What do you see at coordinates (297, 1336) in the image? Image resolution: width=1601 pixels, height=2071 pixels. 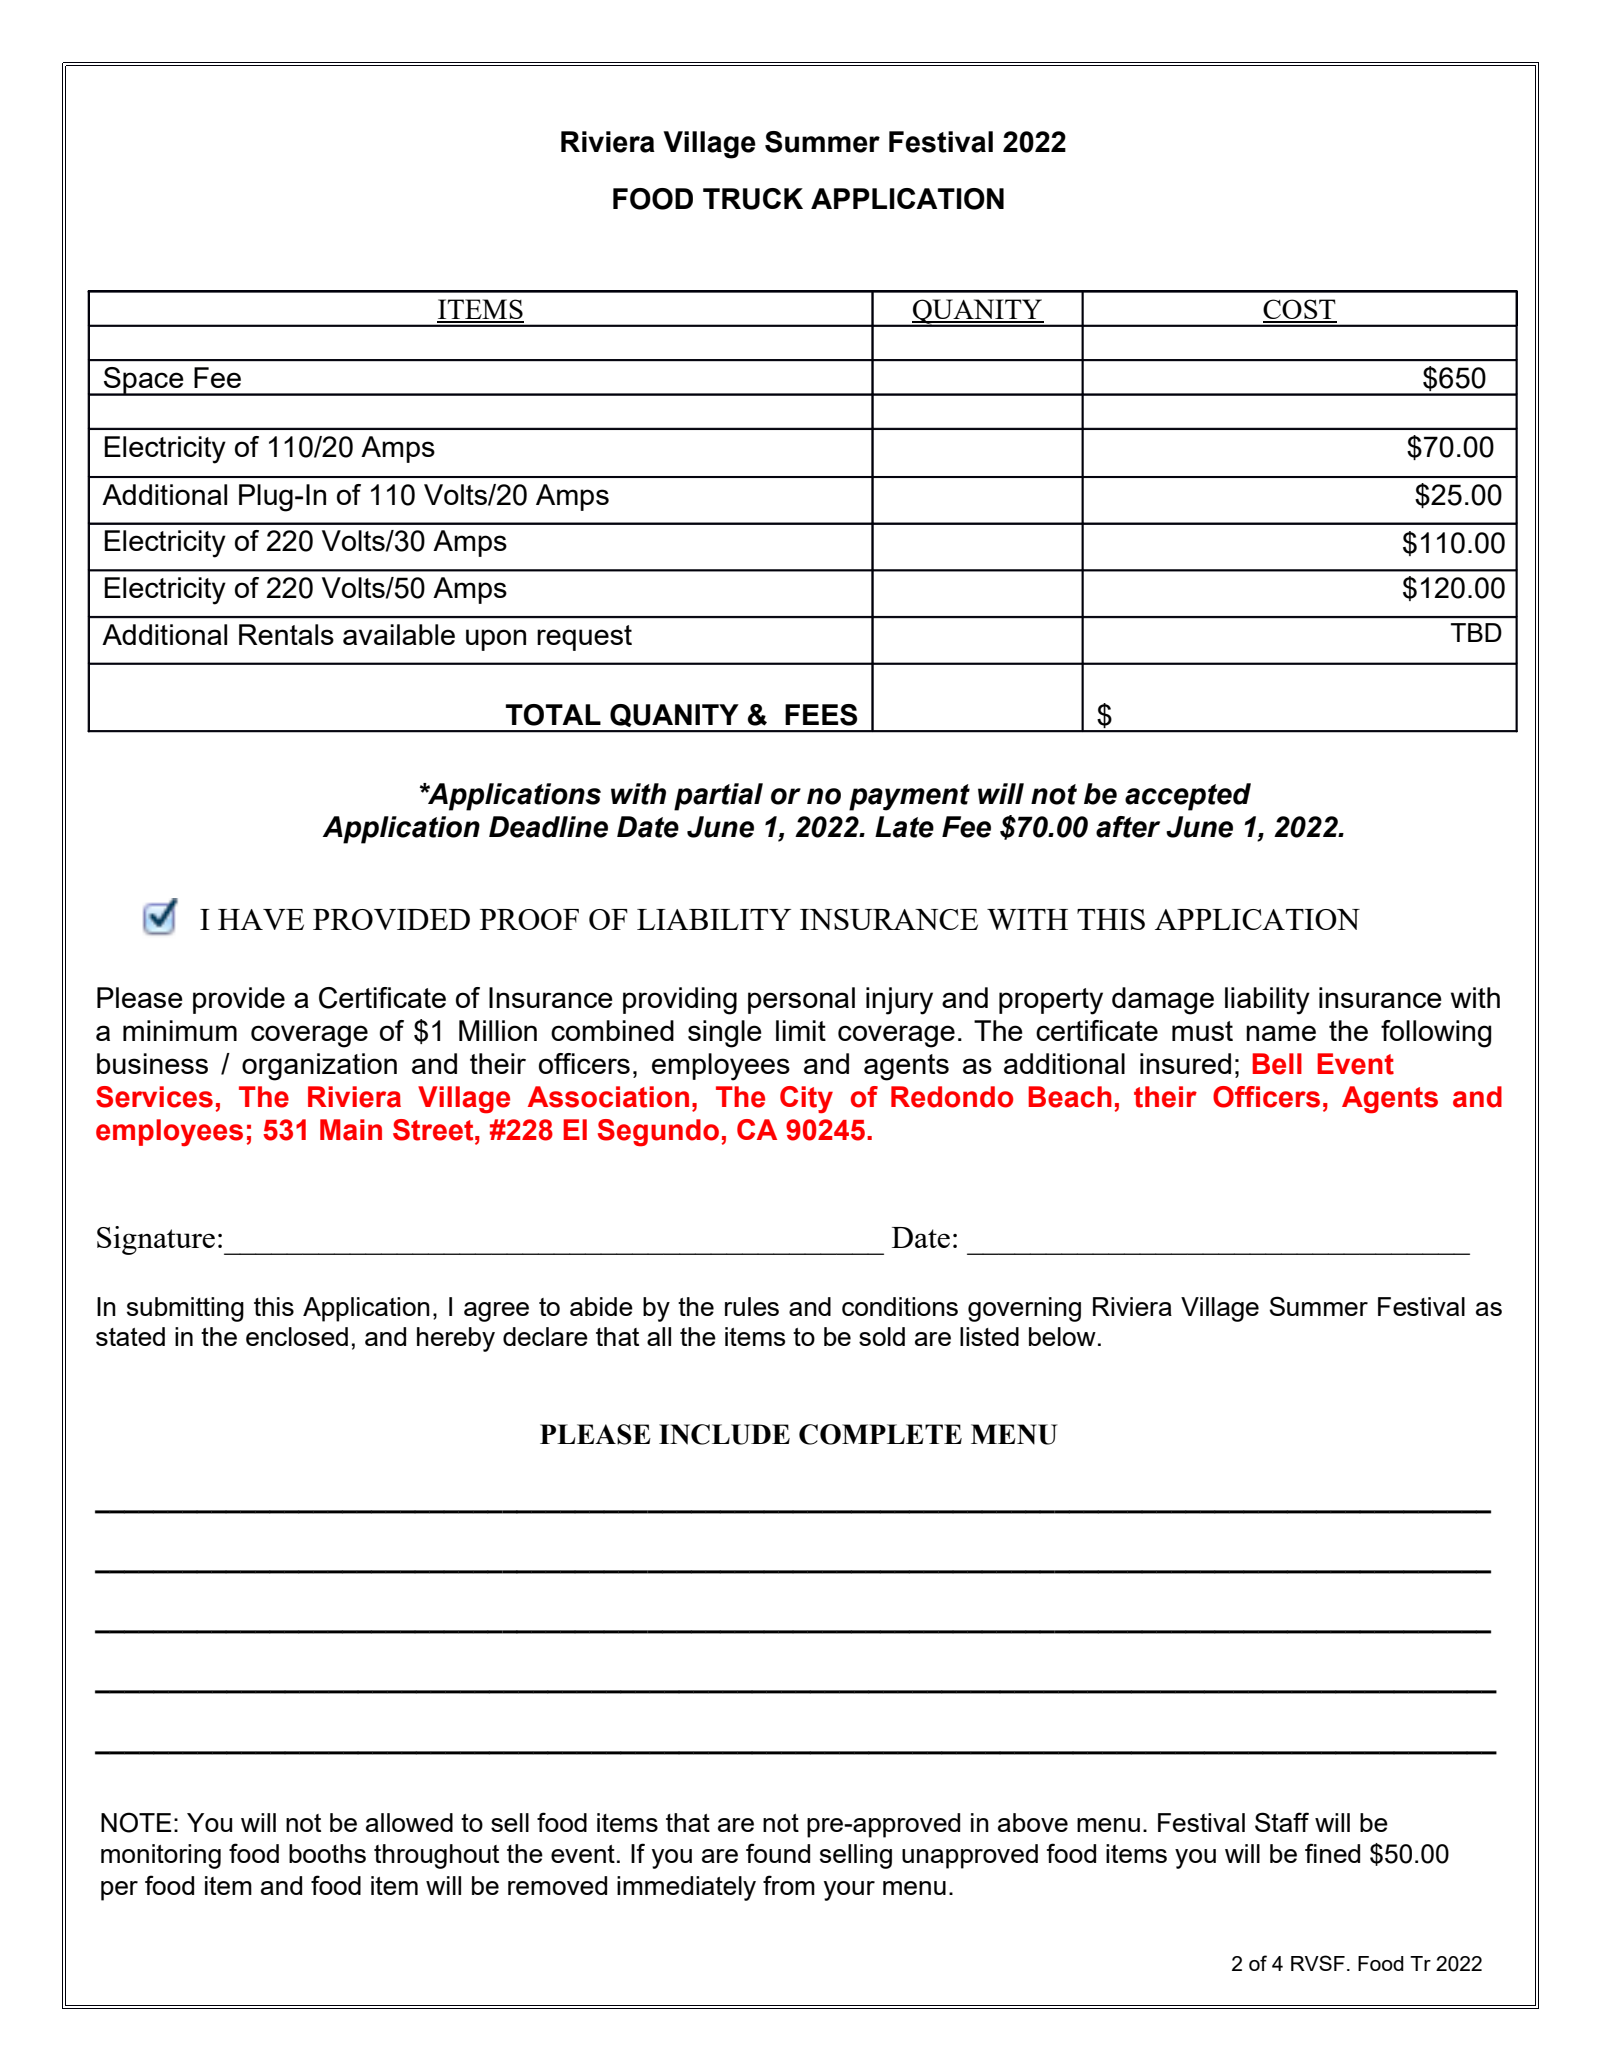 I see `enclosed` at bounding box center [297, 1336].
